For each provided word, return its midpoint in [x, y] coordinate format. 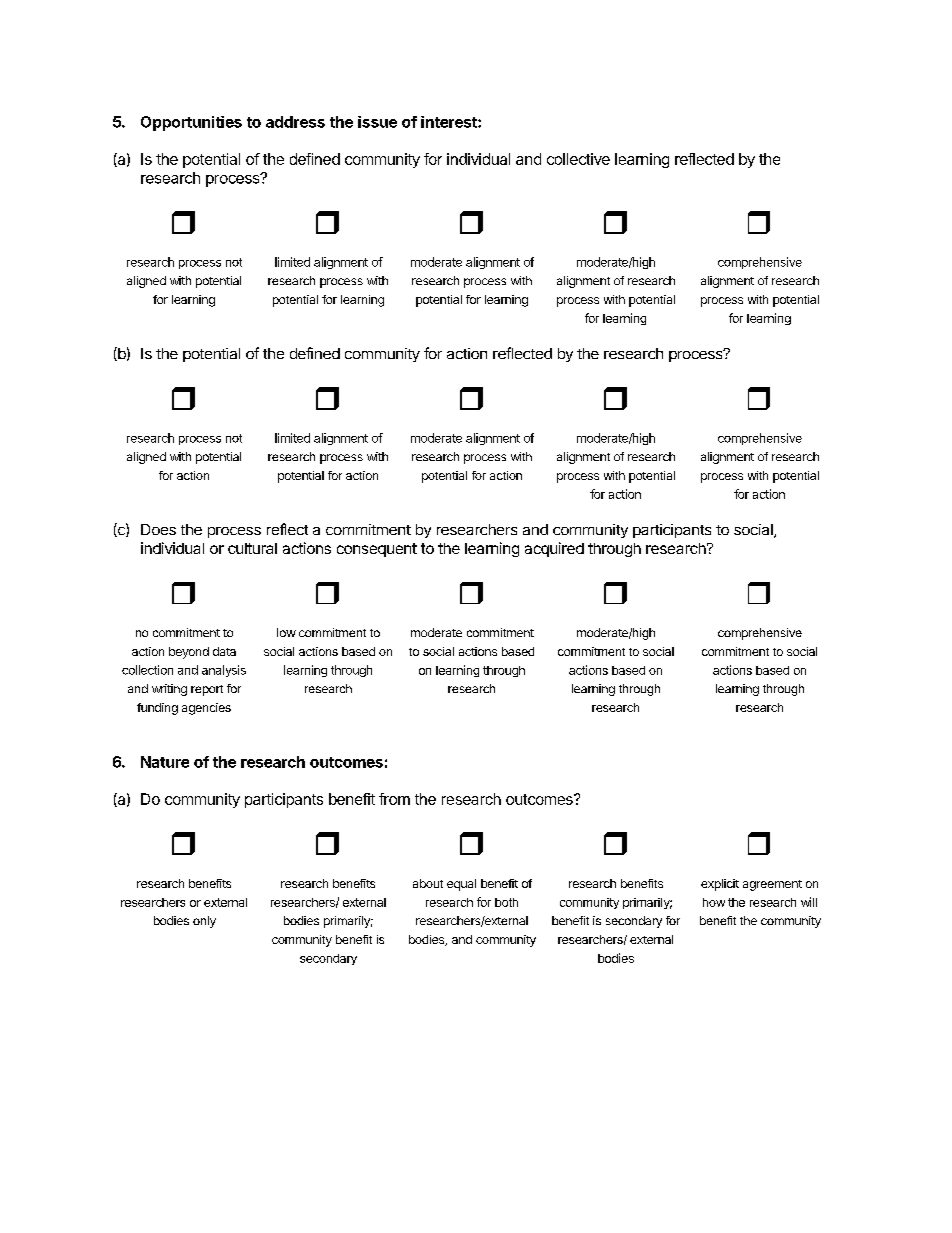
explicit [720, 885]
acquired [554, 549]
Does [158, 529]
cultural [252, 548]
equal [461, 885]
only [204, 922]
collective [578, 159]
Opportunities [191, 123]
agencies [206, 709]
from [394, 799]
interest [450, 122]
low [286, 632]
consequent [377, 550]
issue [377, 122]
